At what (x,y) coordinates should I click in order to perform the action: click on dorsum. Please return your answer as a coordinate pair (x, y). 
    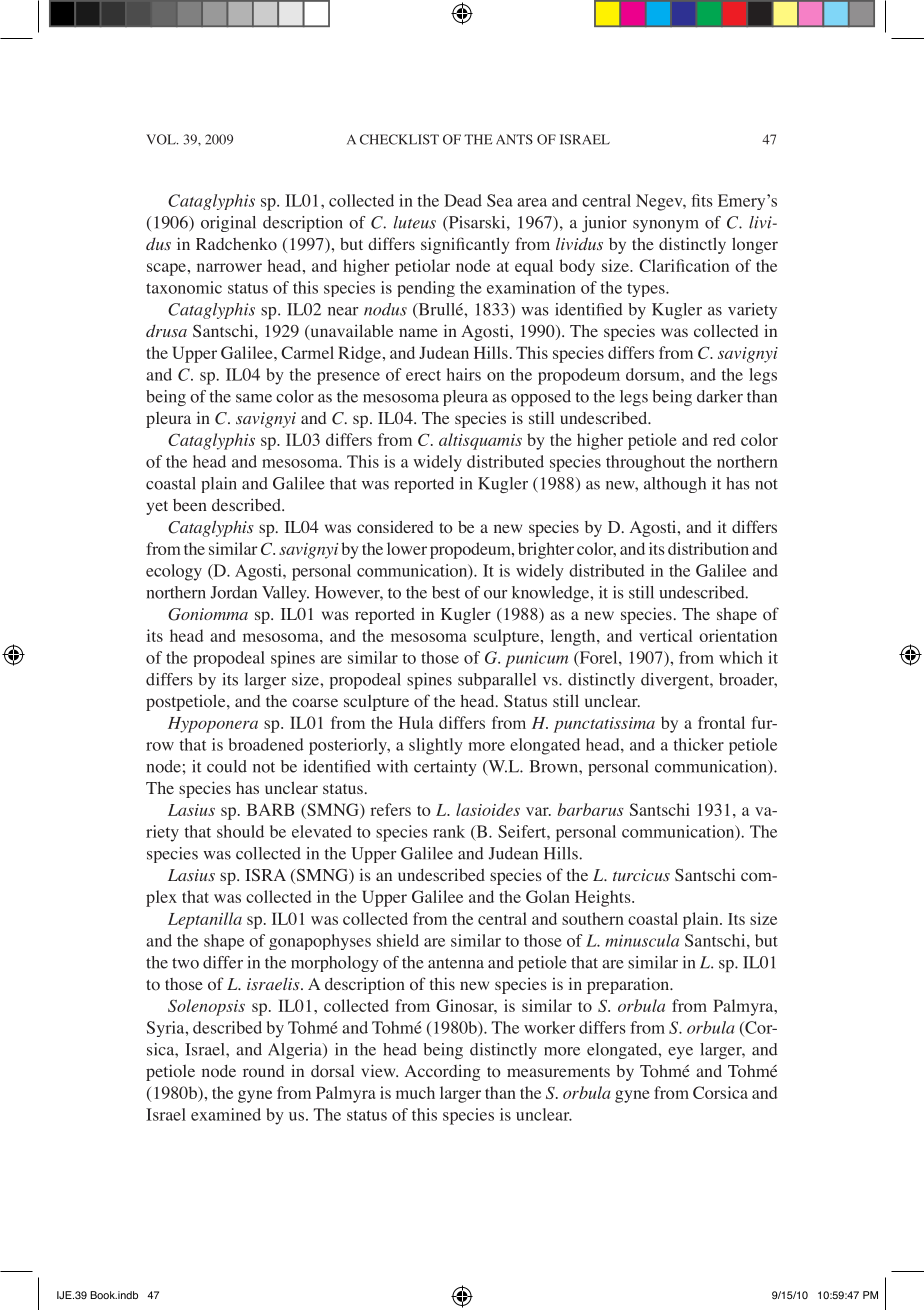
    Looking at the image, I should click on (654, 374).
